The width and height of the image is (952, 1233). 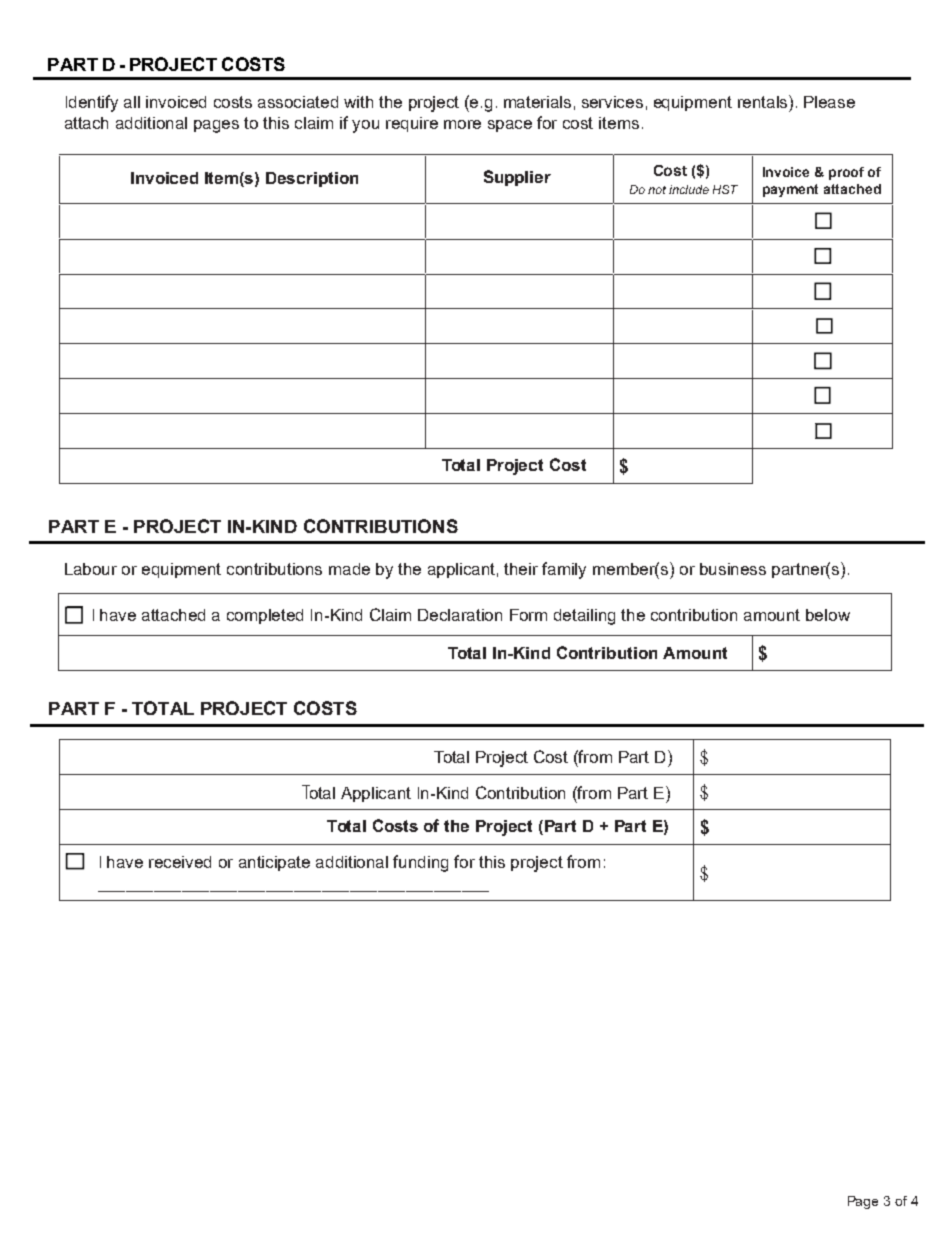 I want to click on more, so click(x=462, y=124).
